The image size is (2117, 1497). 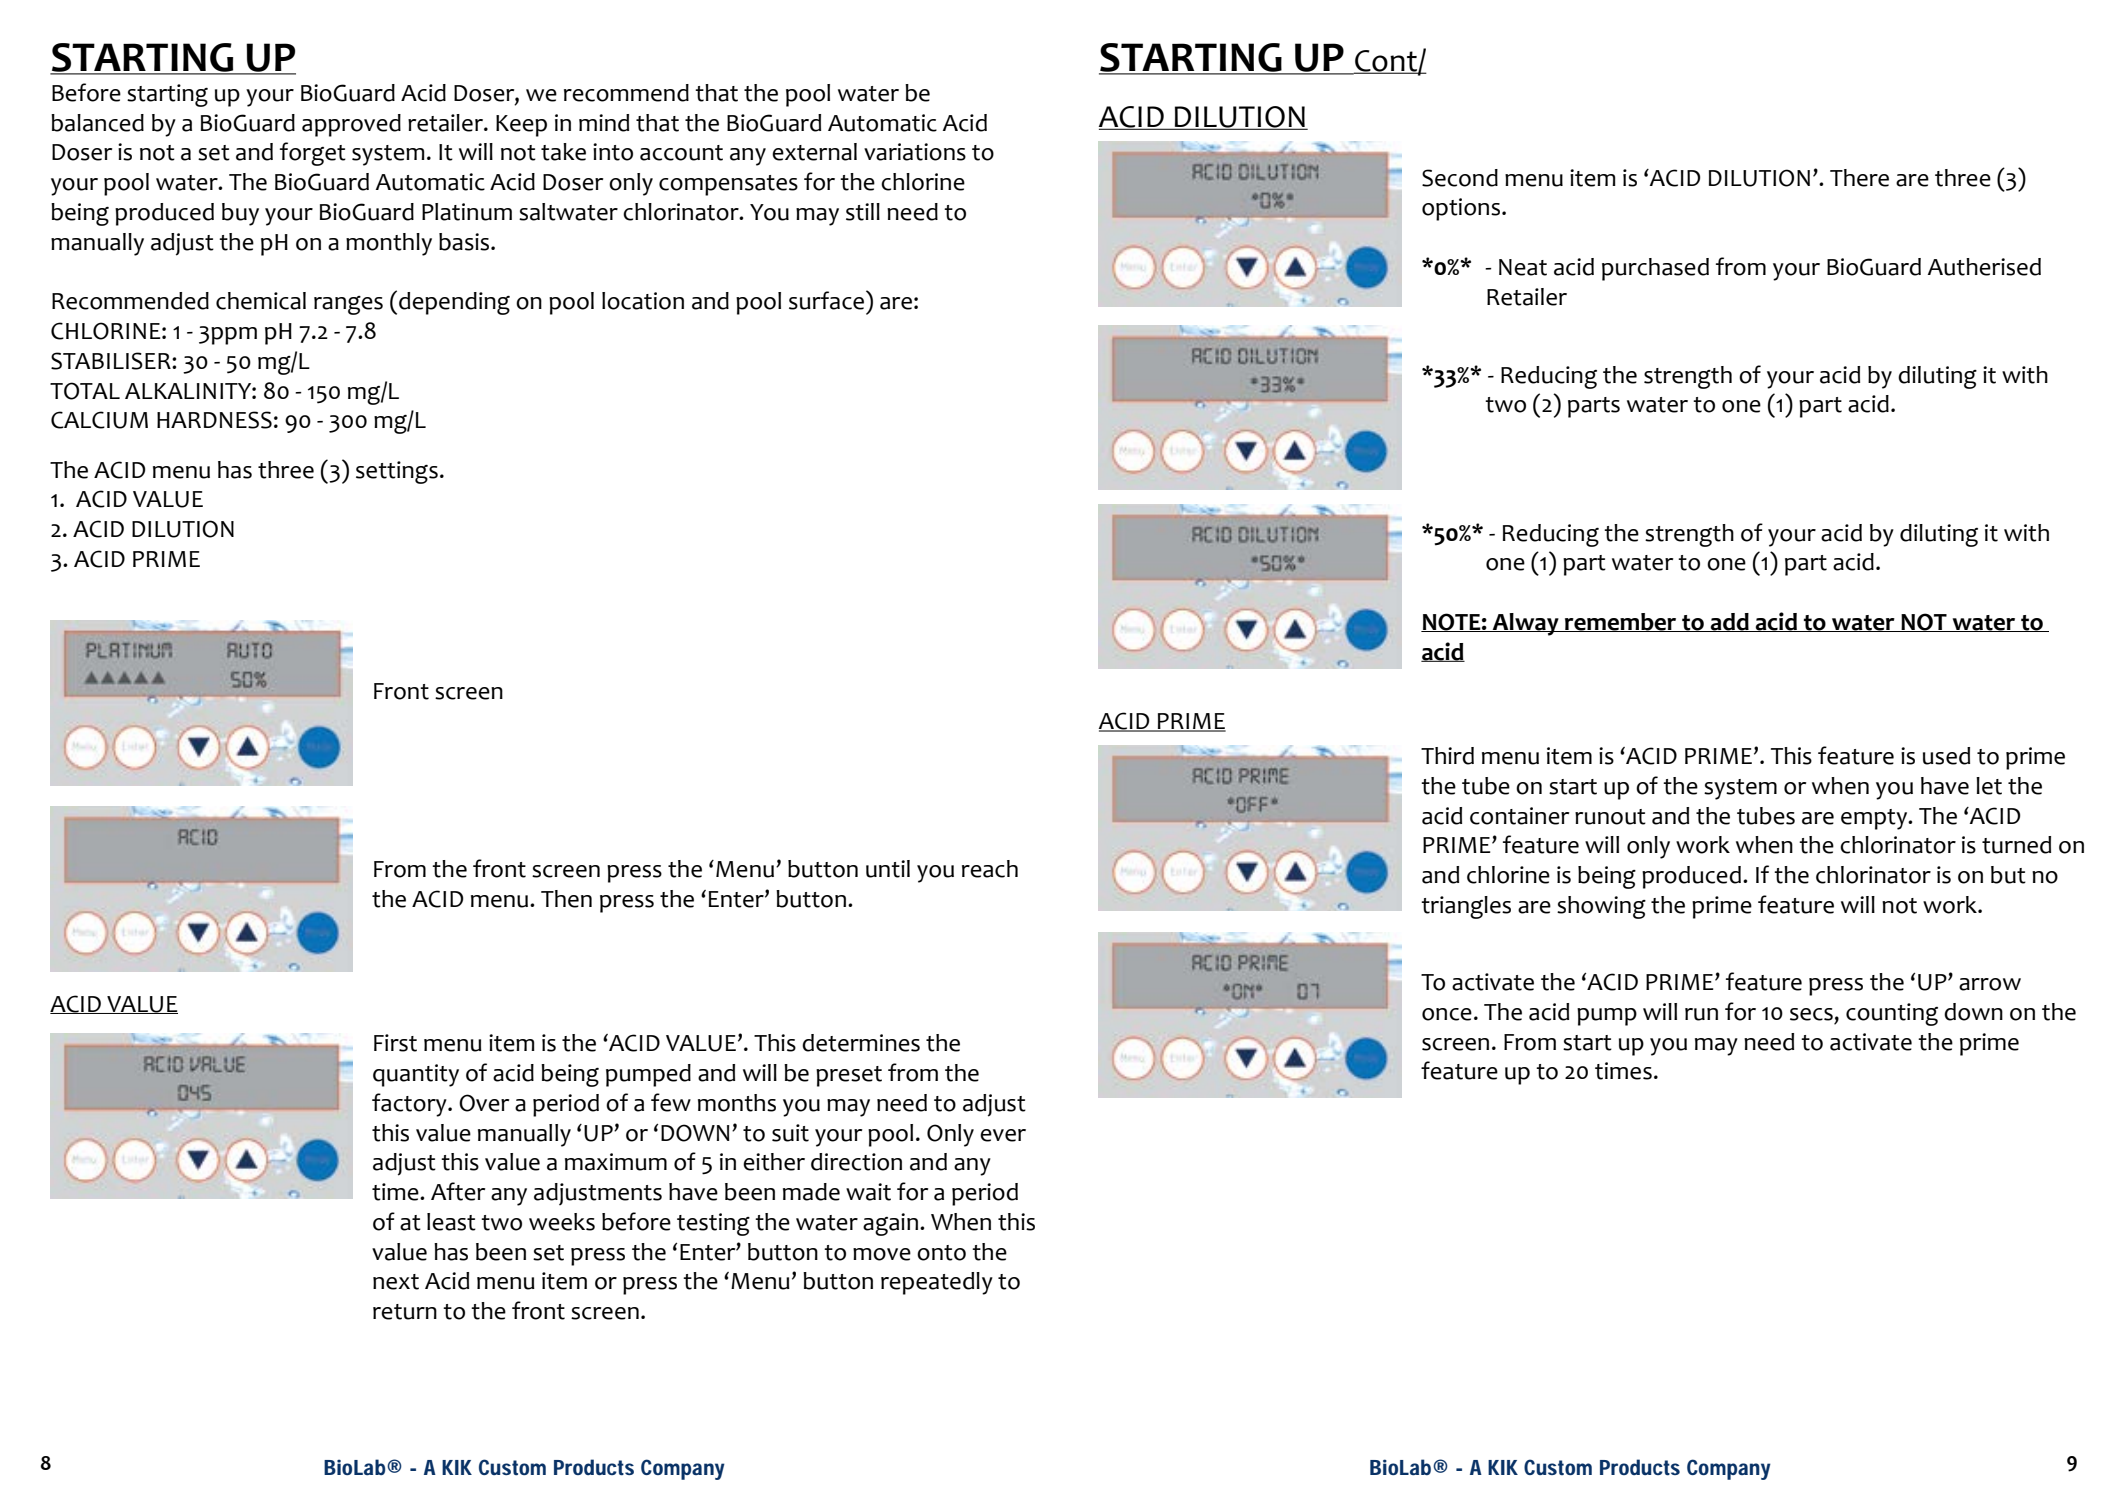 What do you see at coordinates (828, 300) in the screenshot?
I see `surface` at bounding box center [828, 300].
